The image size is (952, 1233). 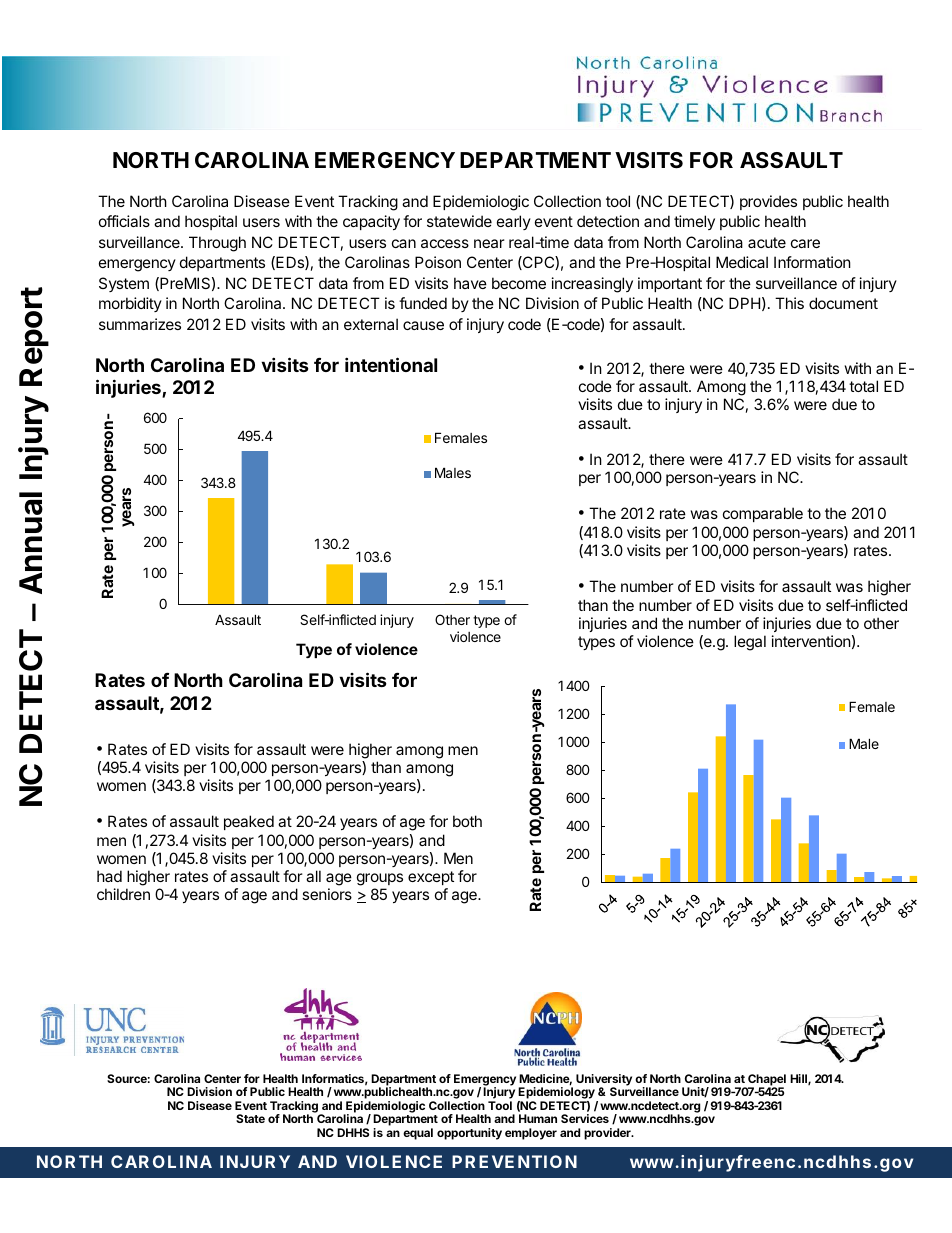 What do you see at coordinates (489, 243) in the screenshot?
I see `near` at bounding box center [489, 243].
